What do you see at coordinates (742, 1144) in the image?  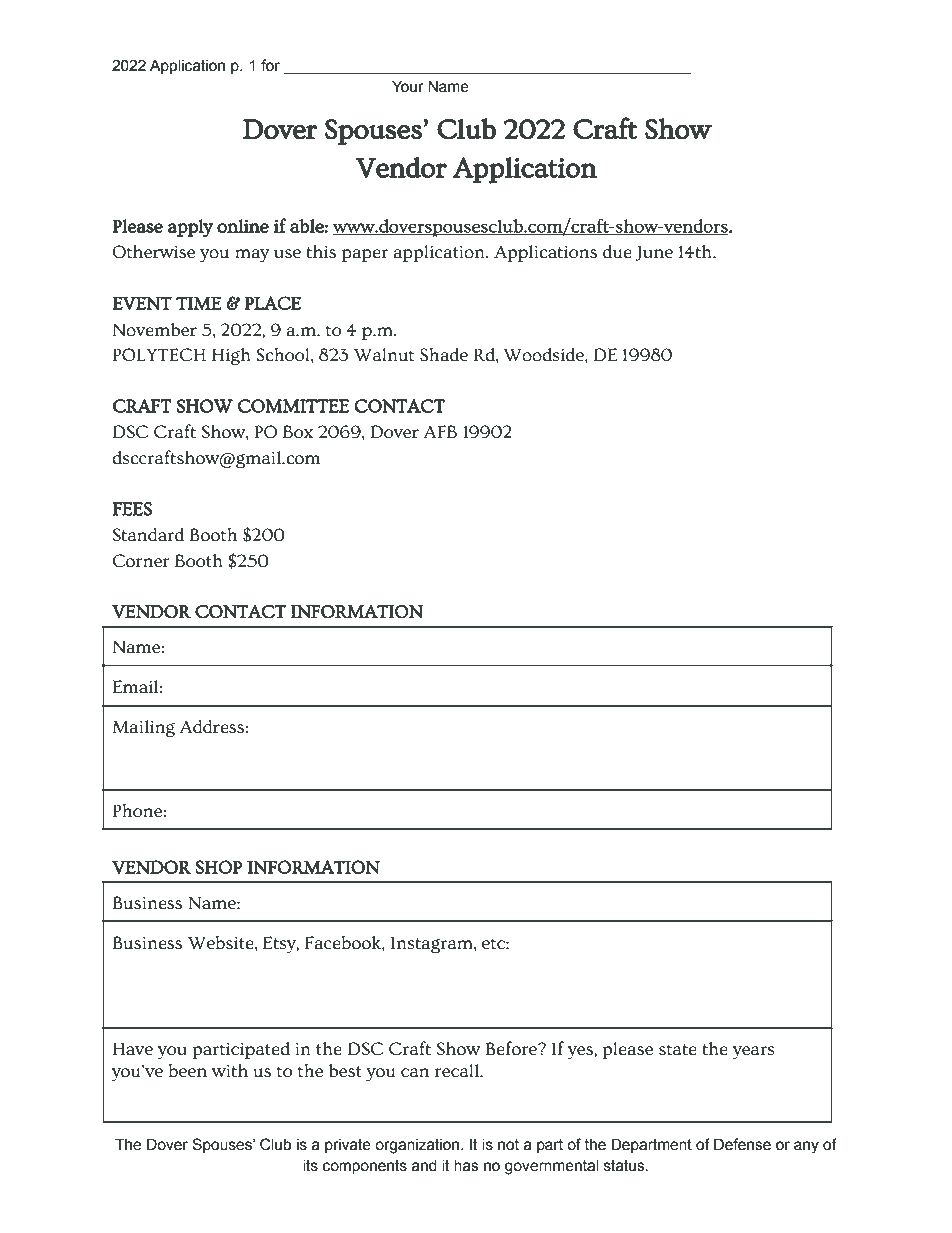 I see `Defense` at bounding box center [742, 1144].
